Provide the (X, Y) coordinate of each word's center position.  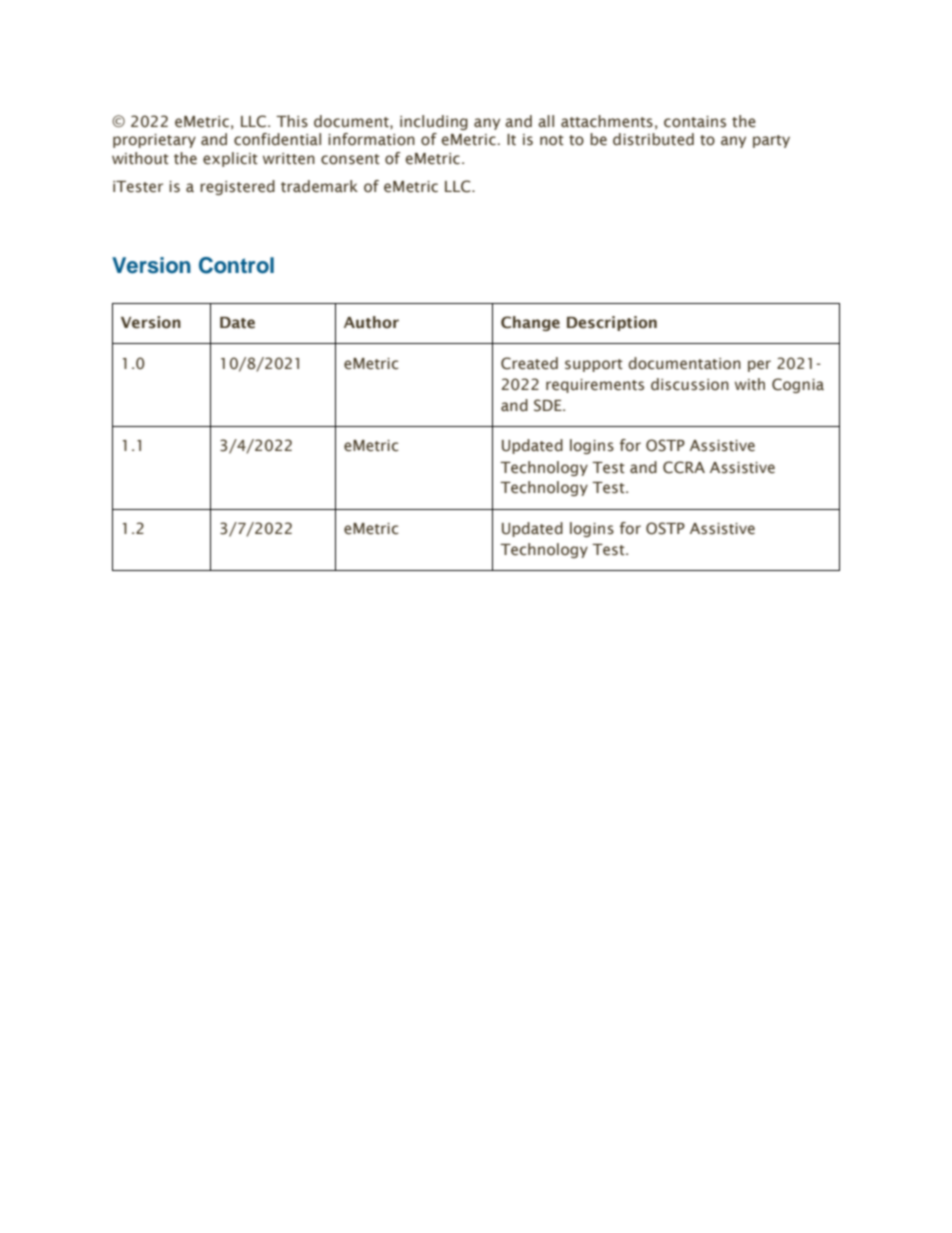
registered (237, 187)
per (759, 366)
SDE (549, 405)
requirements (595, 386)
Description (612, 323)
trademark (319, 186)
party (771, 141)
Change (530, 323)
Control (236, 265)
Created (529, 363)
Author (371, 322)
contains (695, 122)
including (434, 122)
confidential (277, 139)
